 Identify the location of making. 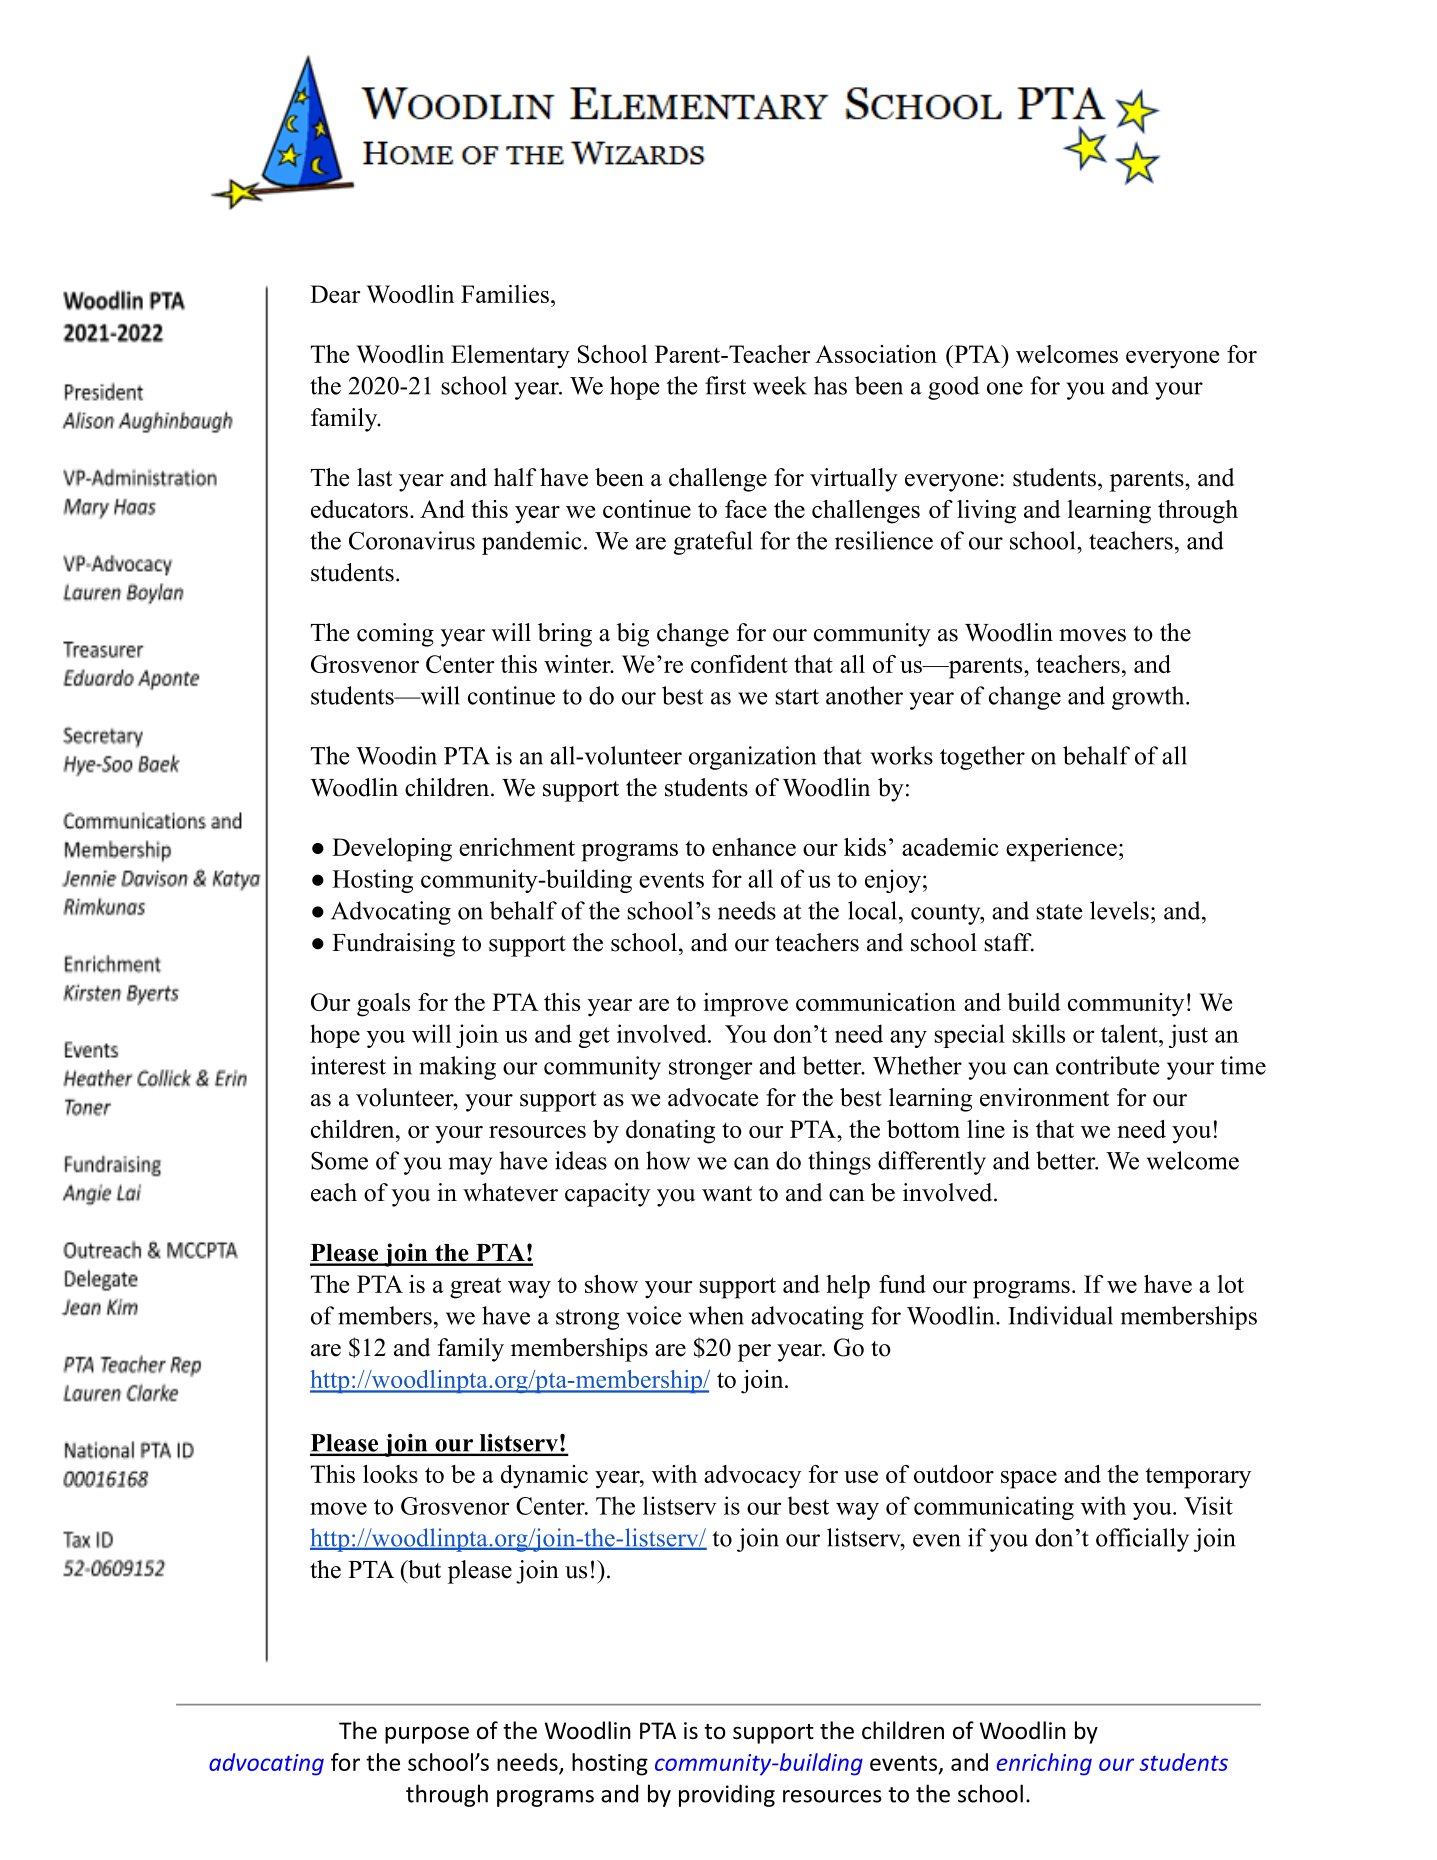
(457, 1068).
